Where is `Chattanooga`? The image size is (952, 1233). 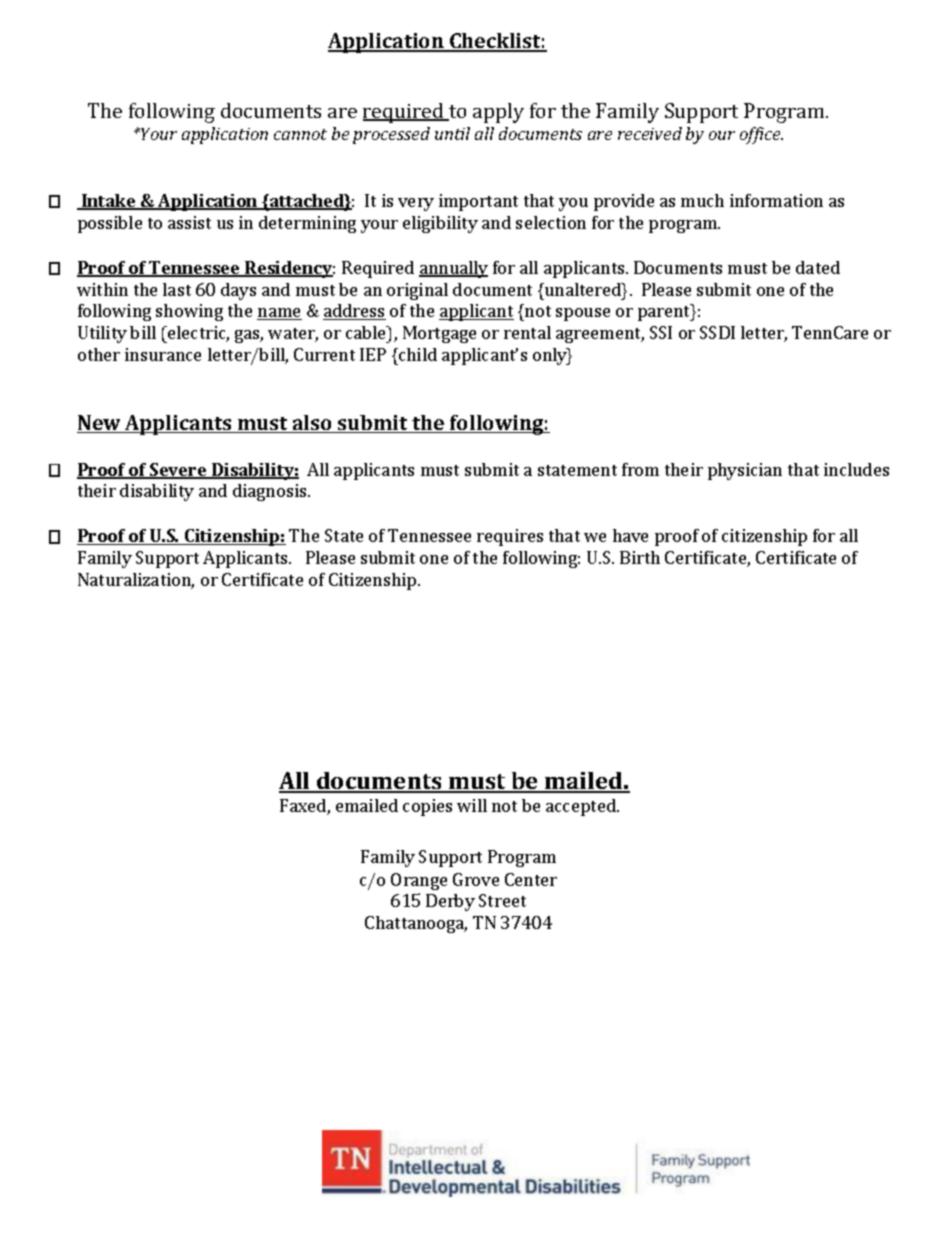
Chattanooga is located at coordinates (416, 924).
